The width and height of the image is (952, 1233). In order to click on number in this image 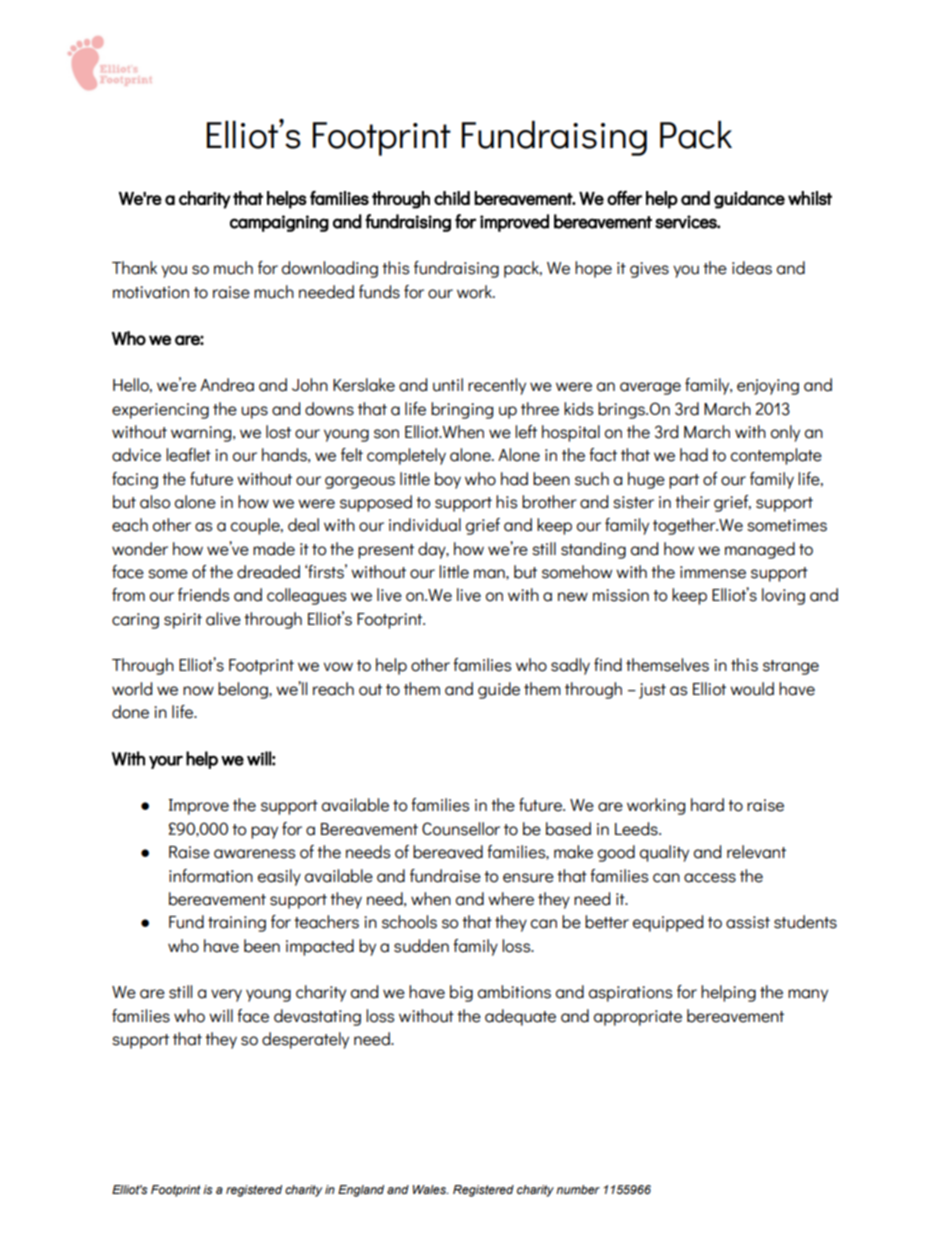, I will do `click(578, 1189)`.
